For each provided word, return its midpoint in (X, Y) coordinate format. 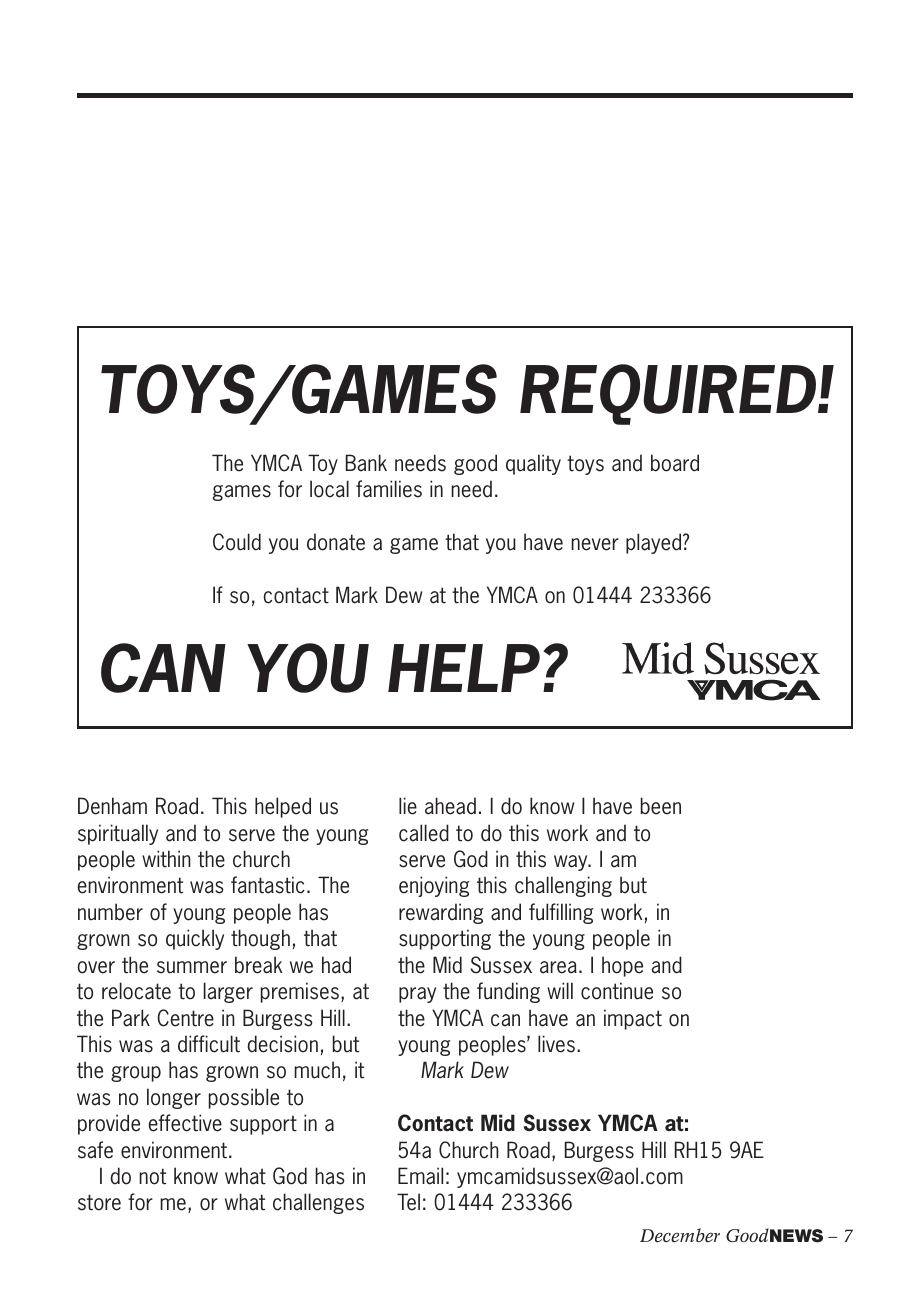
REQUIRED (670, 394)
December (680, 1235)
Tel (408, 1202)
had (336, 965)
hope (622, 966)
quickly (195, 939)
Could (237, 542)
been (661, 806)
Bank (366, 463)
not (152, 1176)
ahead (450, 806)
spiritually (118, 834)
